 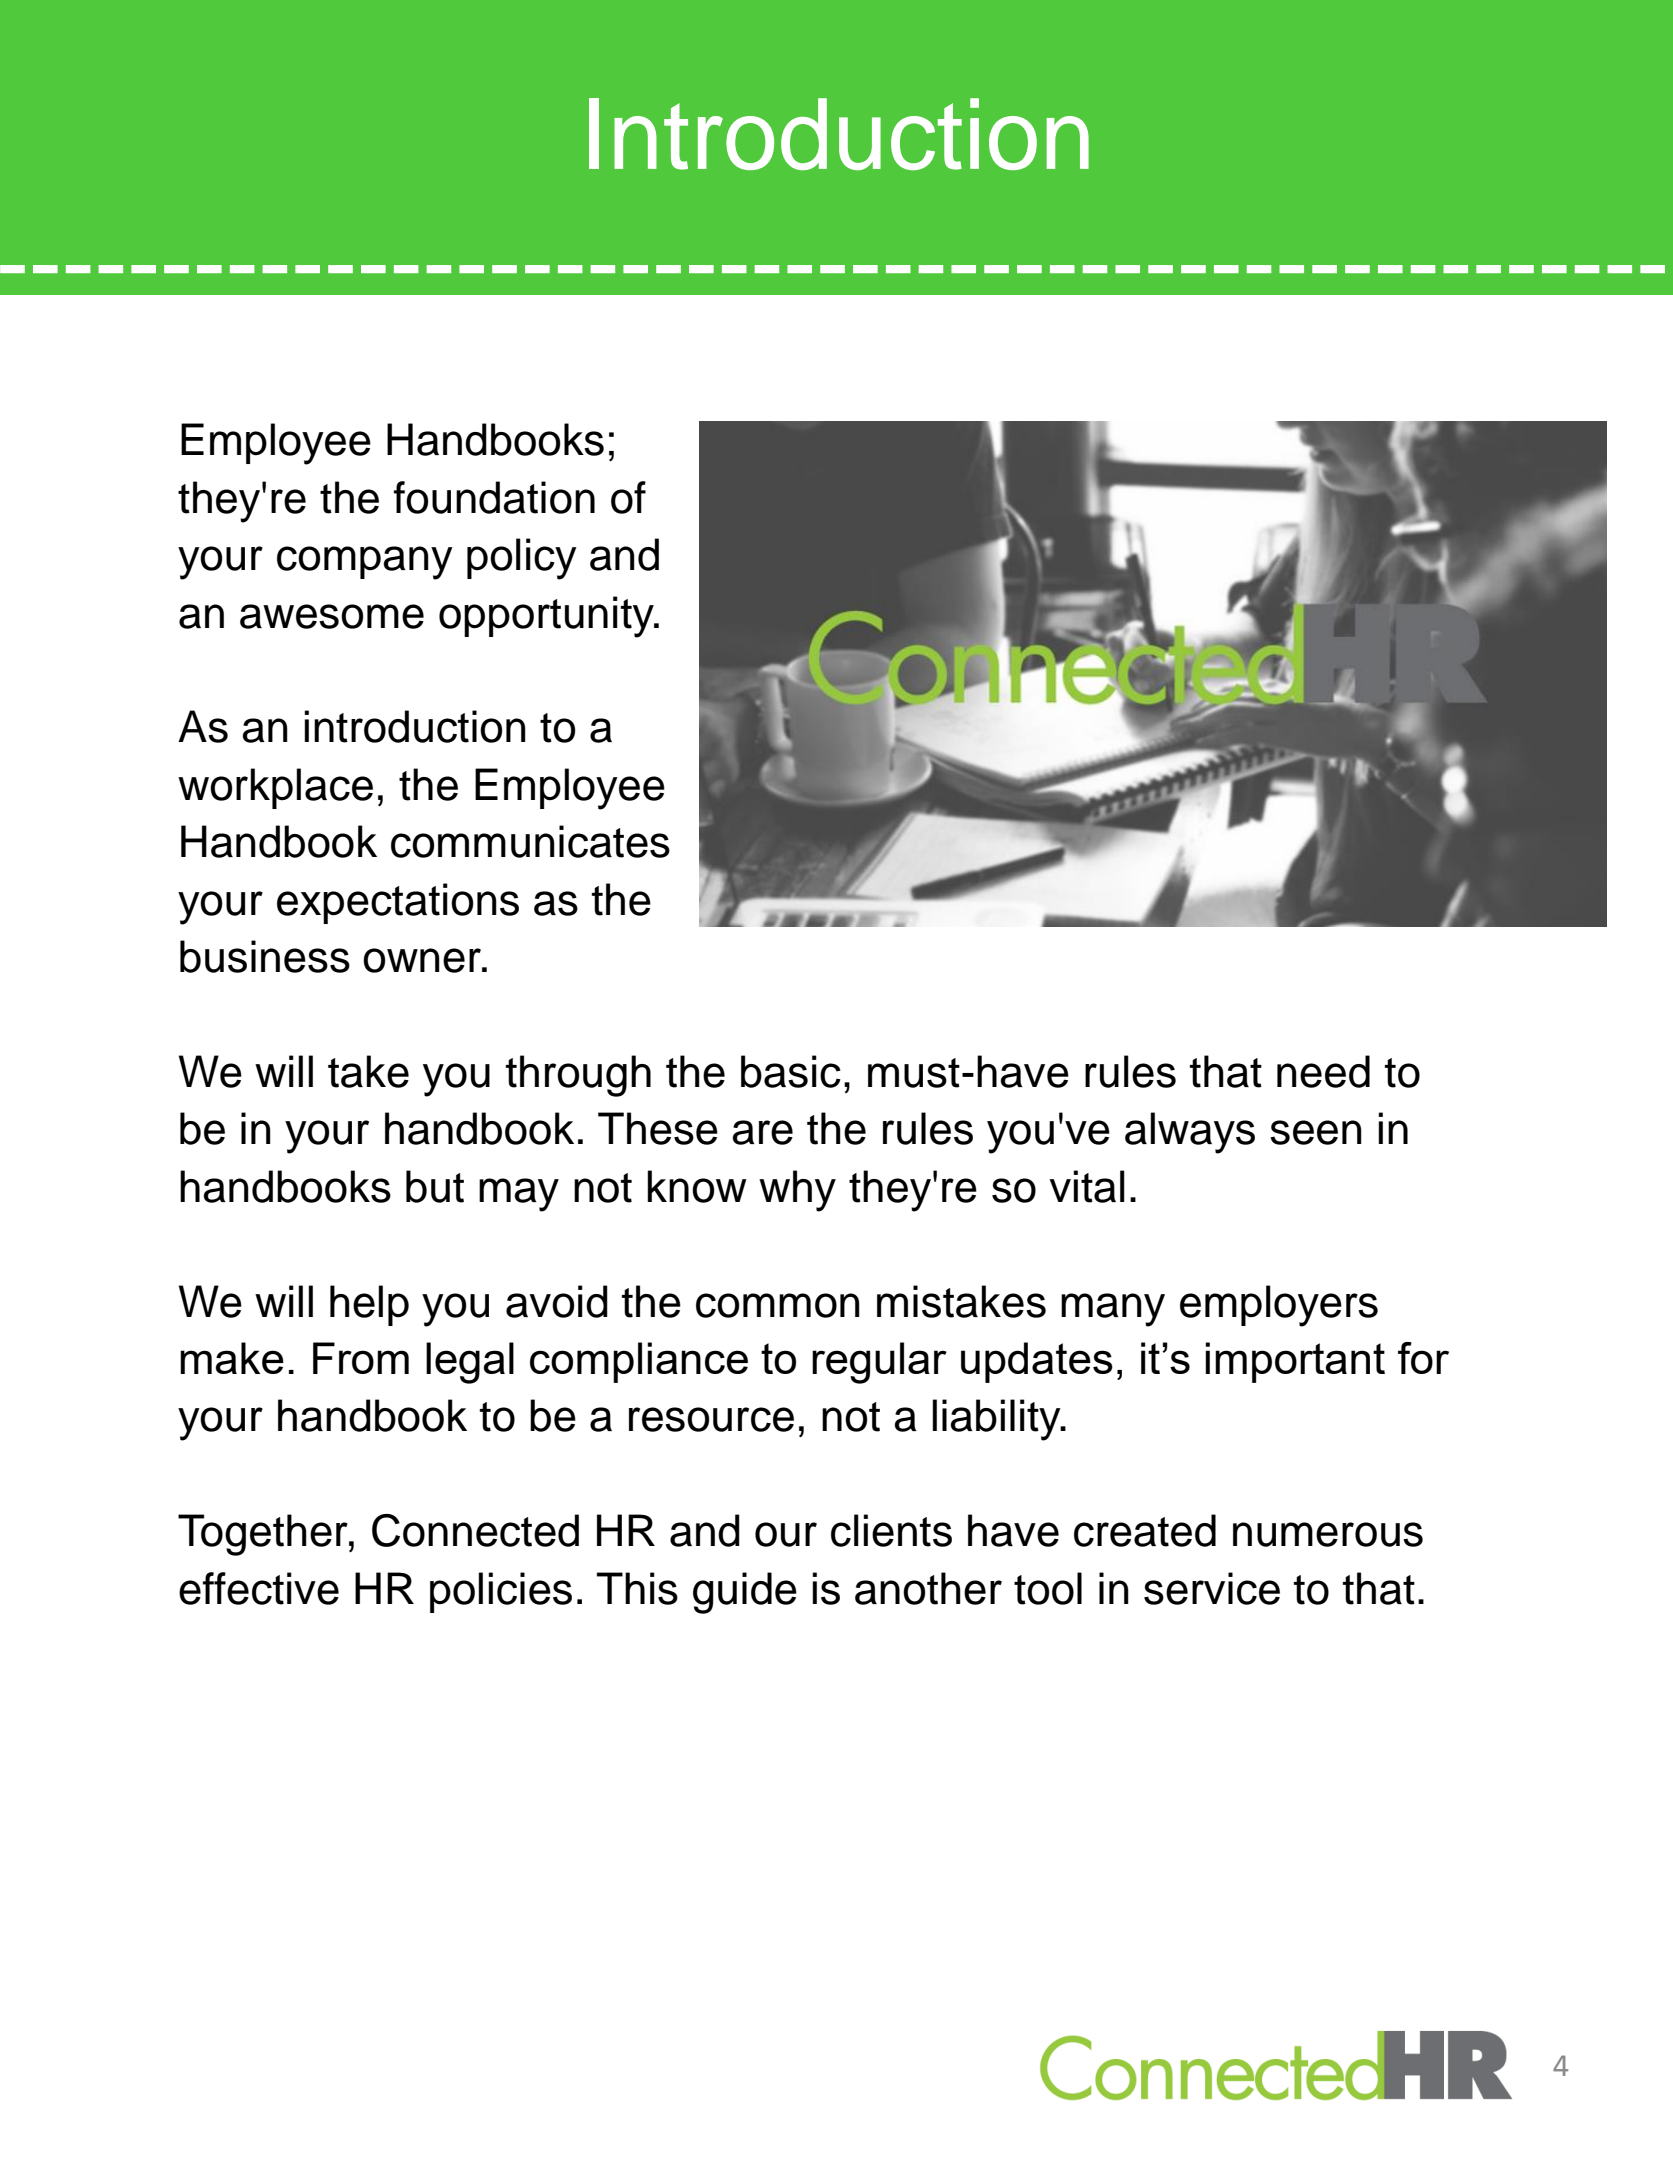 I want to click on clients, so click(x=891, y=1530).
